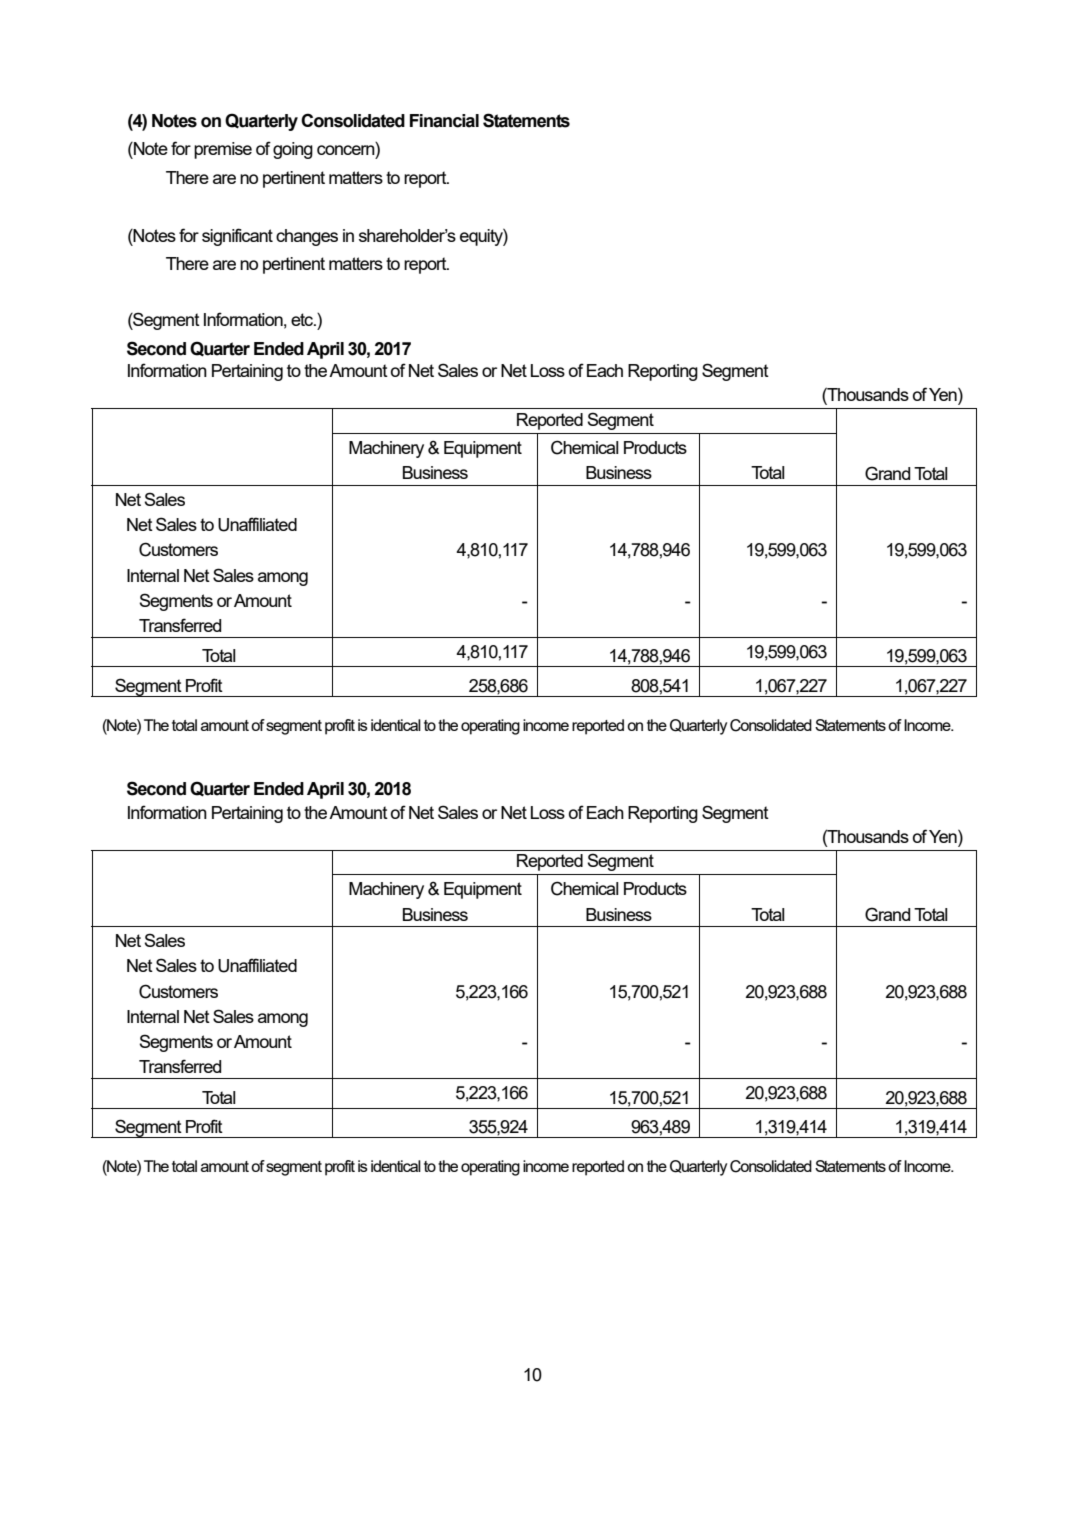 The image size is (1070, 1514). What do you see at coordinates (293, 150) in the screenshot?
I see `going` at bounding box center [293, 150].
